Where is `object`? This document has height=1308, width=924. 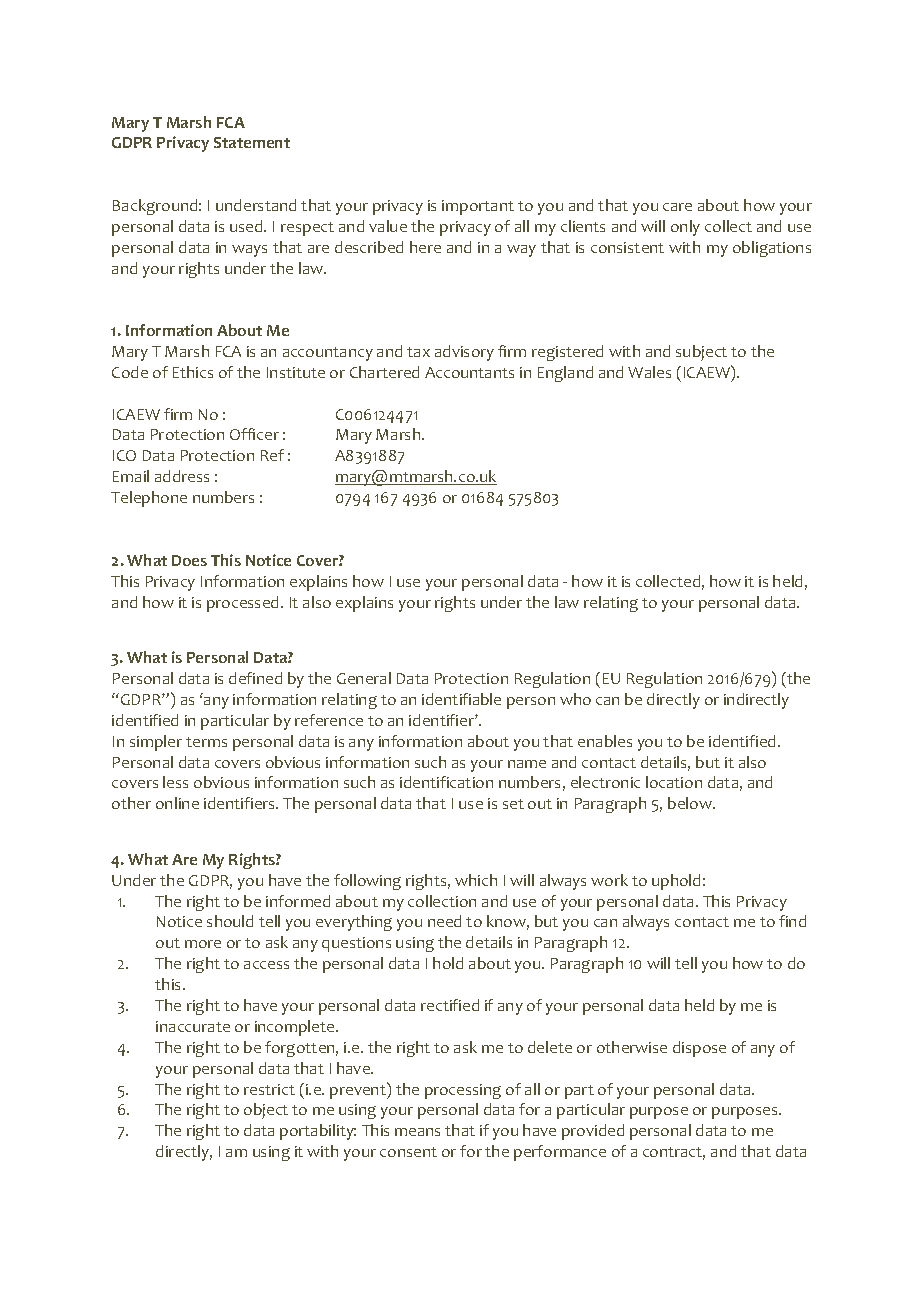 object is located at coordinates (266, 1111).
